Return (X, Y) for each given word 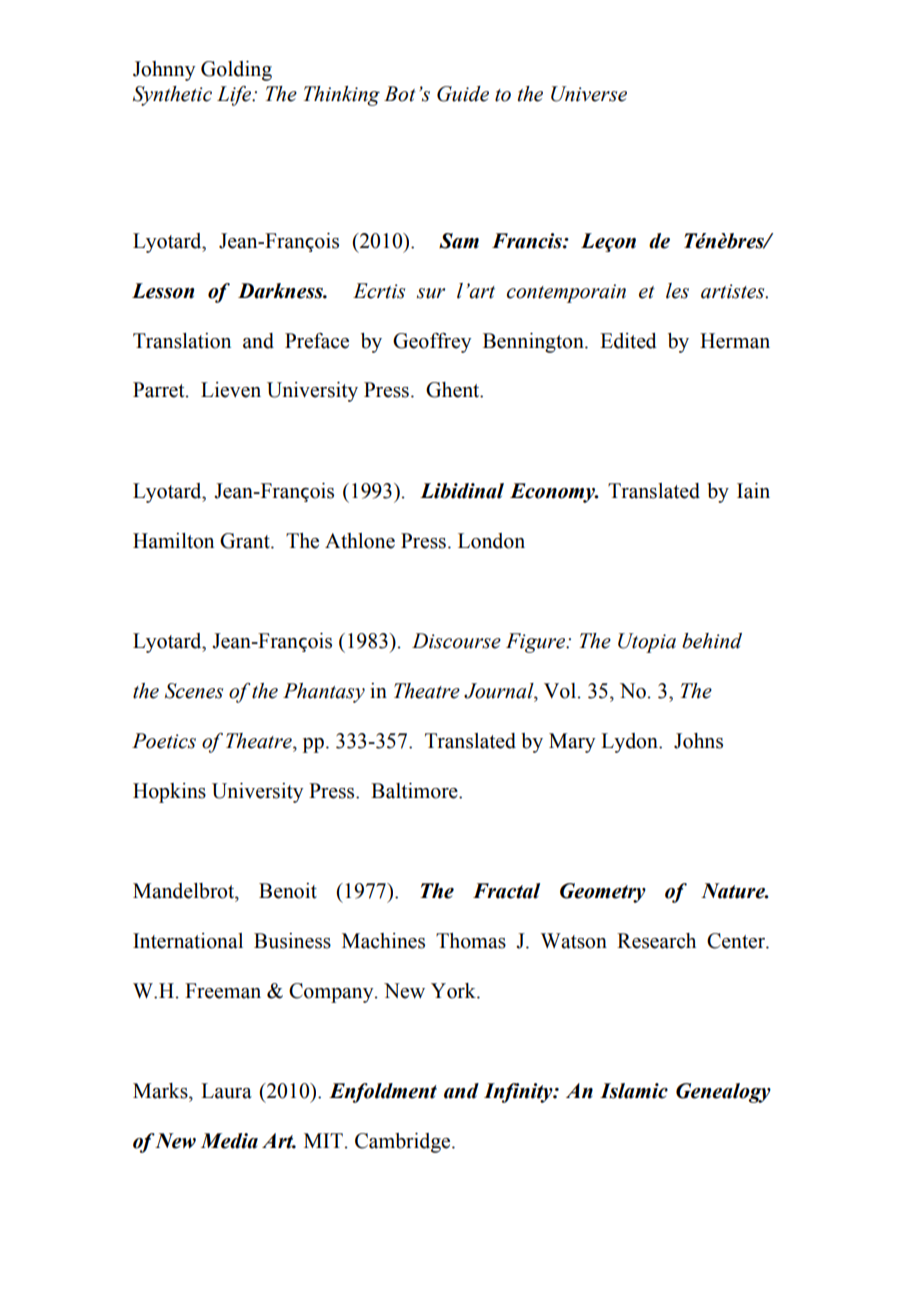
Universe (589, 94)
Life (235, 96)
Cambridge (404, 1143)
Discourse (456, 641)
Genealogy (723, 1093)
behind (712, 641)
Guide (463, 94)
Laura (226, 1091)
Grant (246, 541)
